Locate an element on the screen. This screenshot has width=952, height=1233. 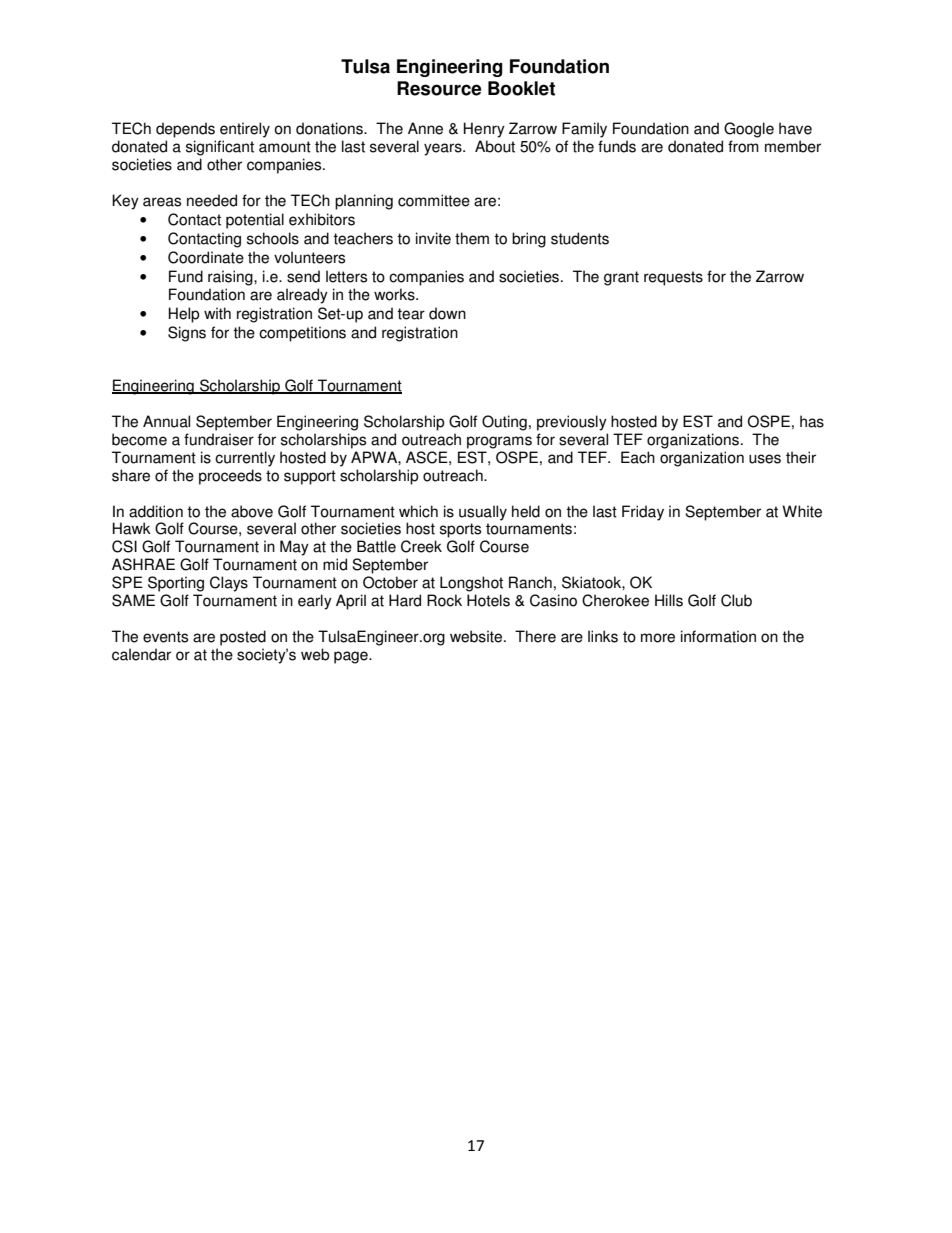
depends is located at coordinates (185, 130).
